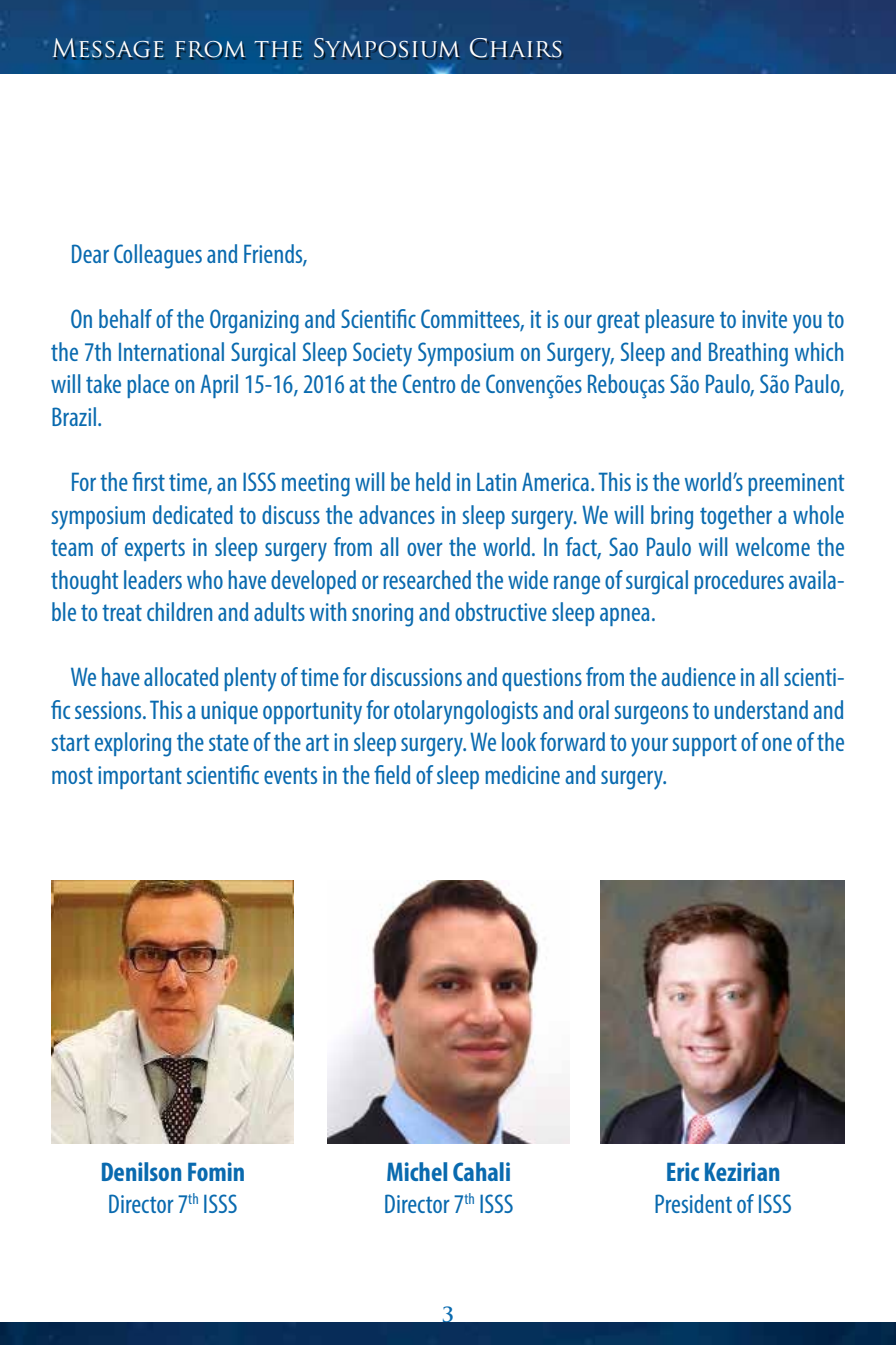 This document has height=1345, width=896. Describe the element at coordinates (417, 1171) in the document. I see `Michel` at that location.
